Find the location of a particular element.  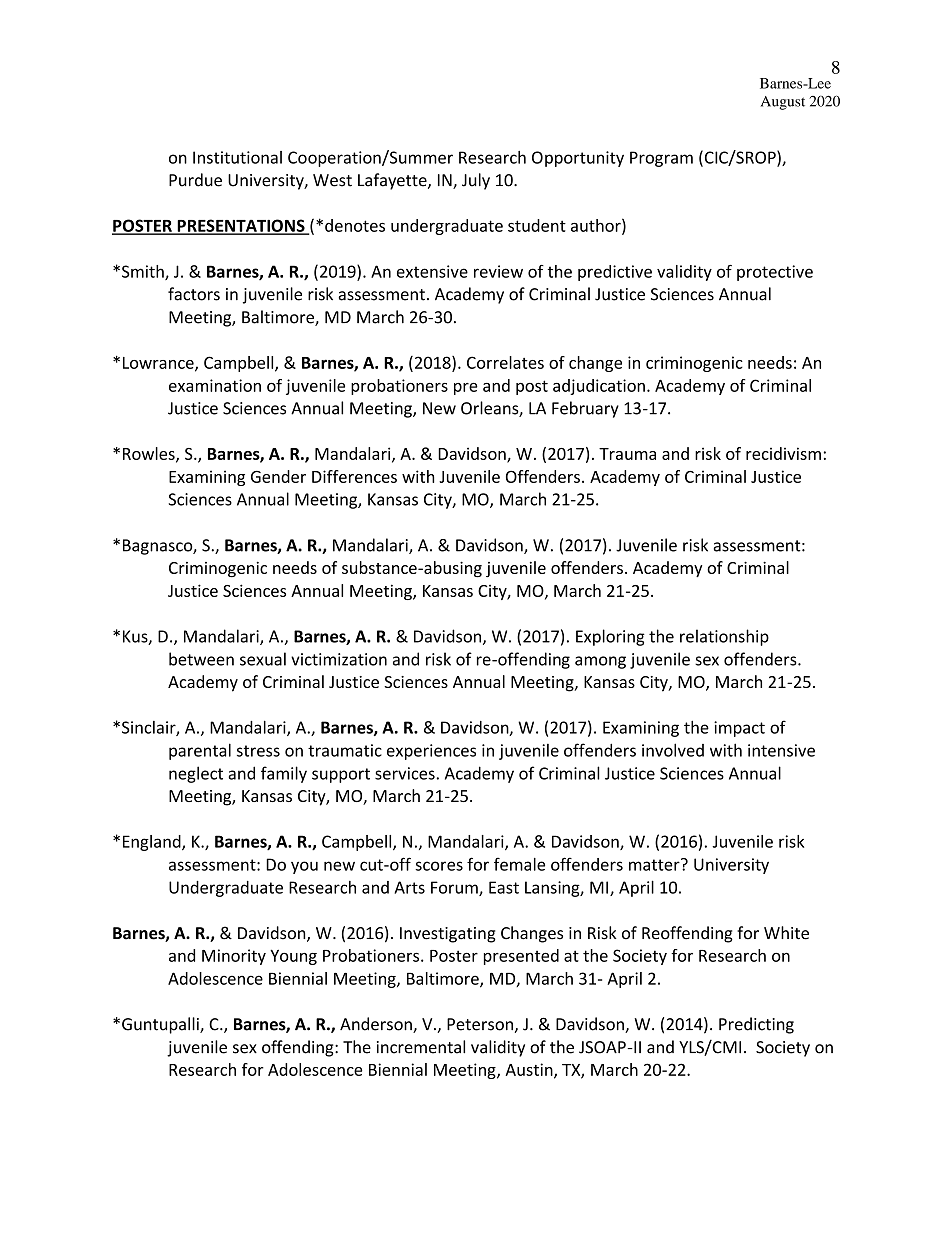

Program is located at coordinates (661, 159).
